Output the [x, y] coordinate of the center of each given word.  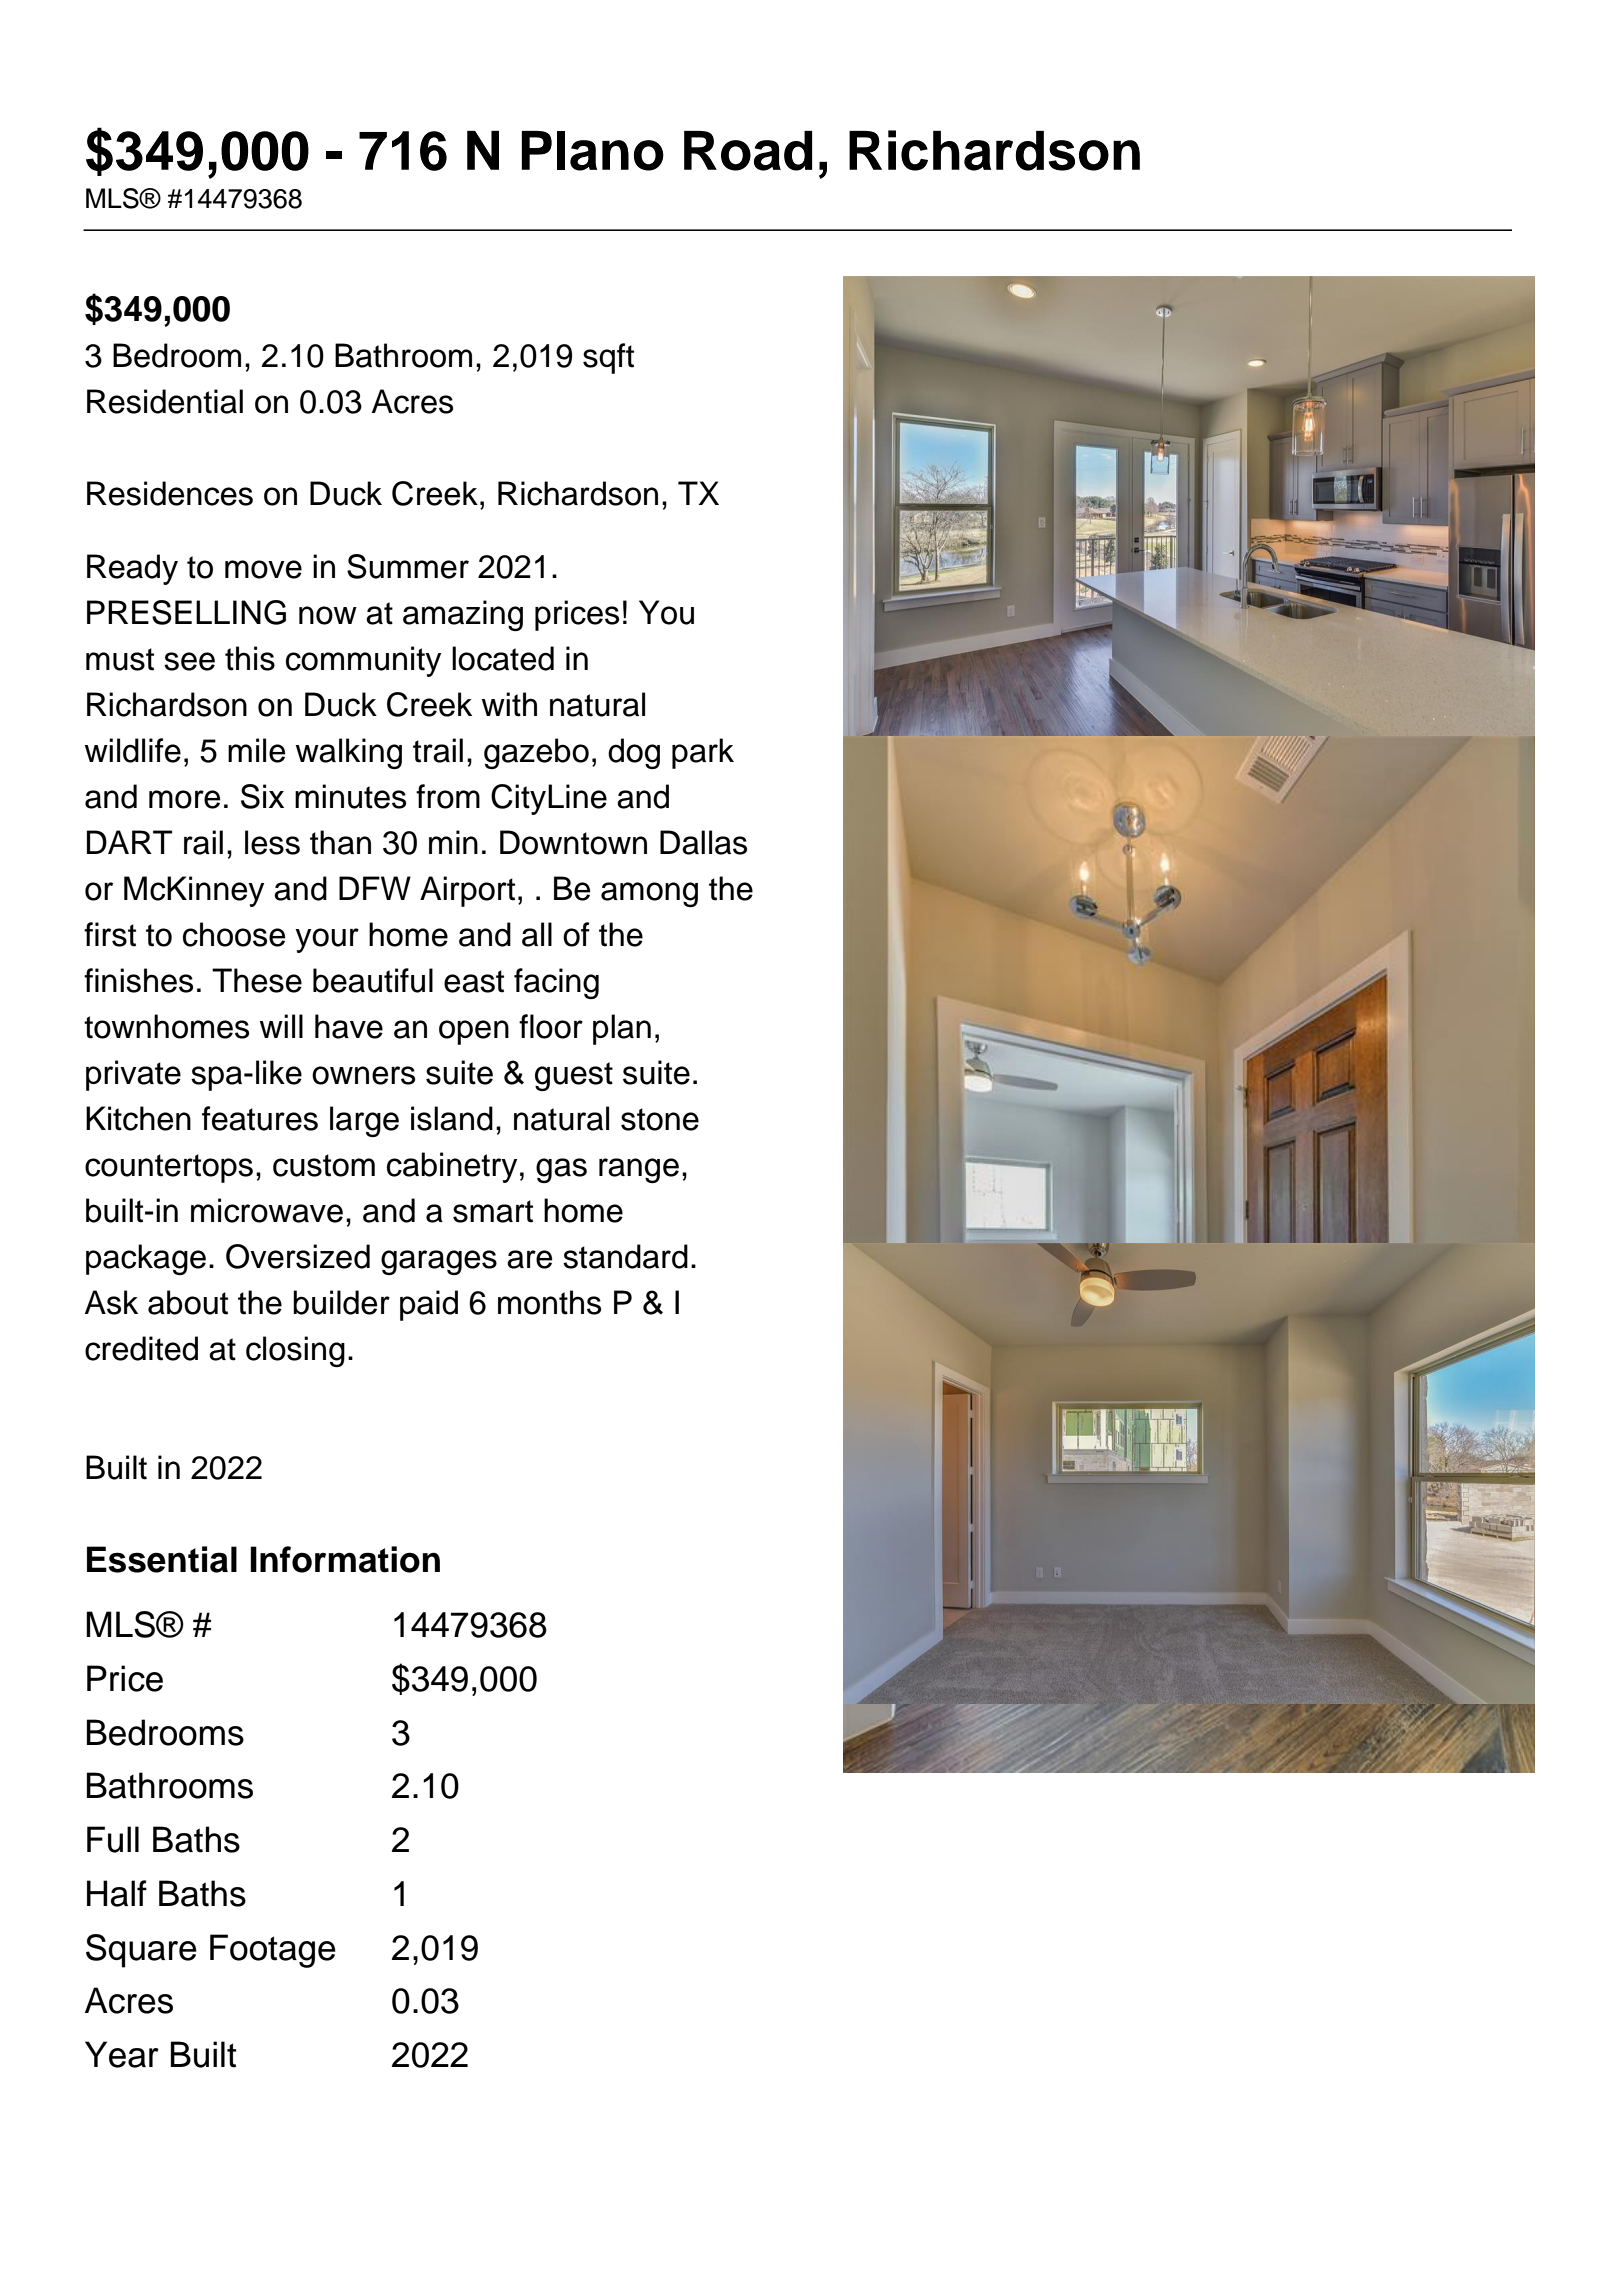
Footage [273, 1951]
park [703, 753]
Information [345, 1559]
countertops [169, 1168]
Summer [408, 566]
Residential [165, 401]
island [452, 1118]
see [189, 661]
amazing [463, 615]
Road [748, 151]
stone [660, 1119]
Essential [162, 1559]
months [549, 1302]
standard [625, 1256]
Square [141, 1951]
